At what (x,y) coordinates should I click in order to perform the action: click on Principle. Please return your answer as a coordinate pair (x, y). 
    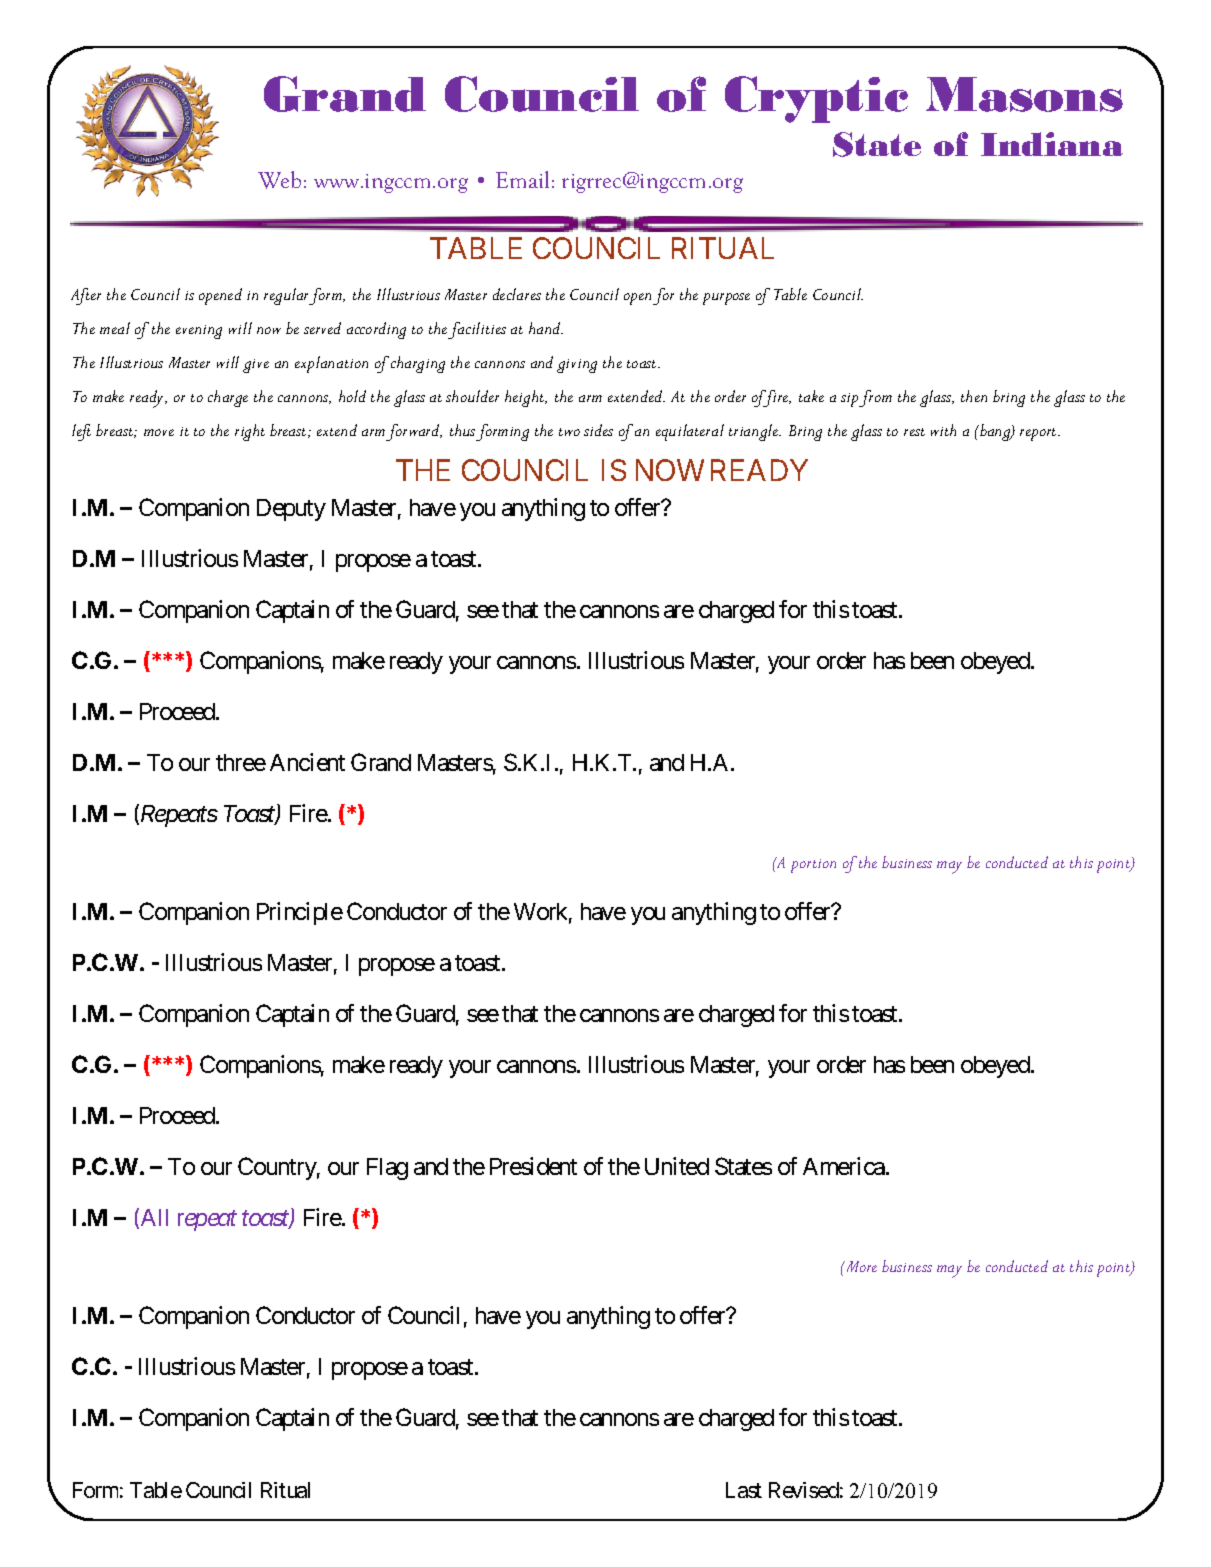
    Looking at the image, I should click on (300, 913).
